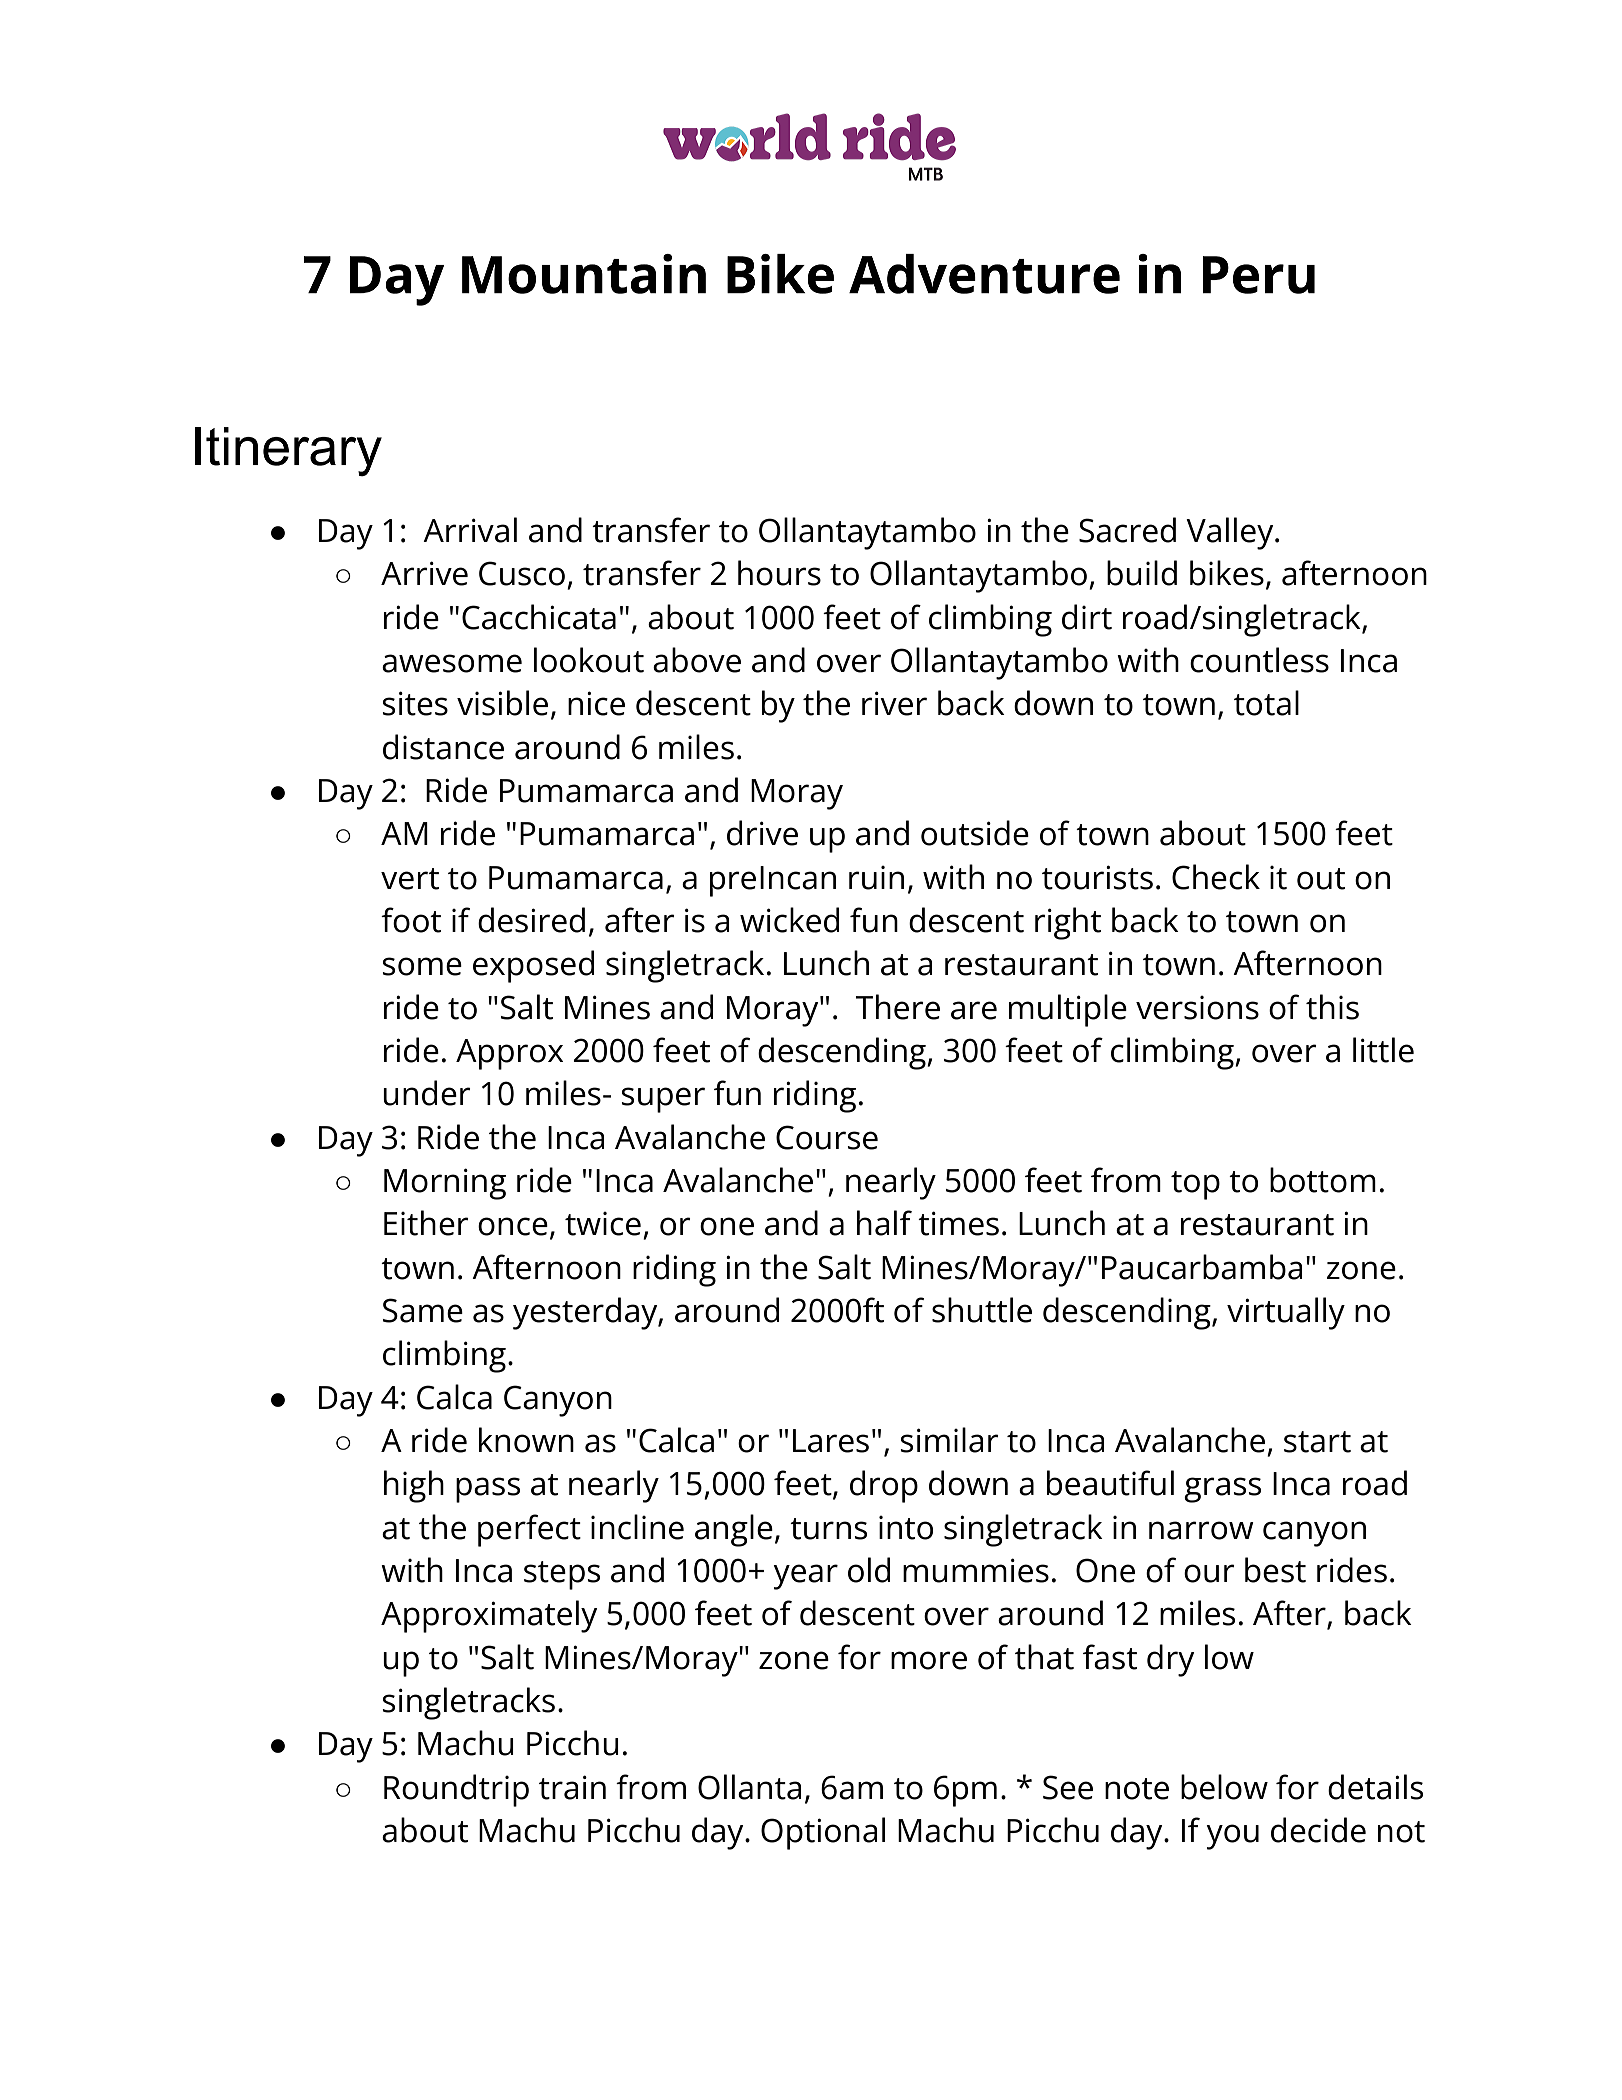 The width and height of the screenshot is (1622, 2100). I want to click on virtually, so click(1286, 1313).
